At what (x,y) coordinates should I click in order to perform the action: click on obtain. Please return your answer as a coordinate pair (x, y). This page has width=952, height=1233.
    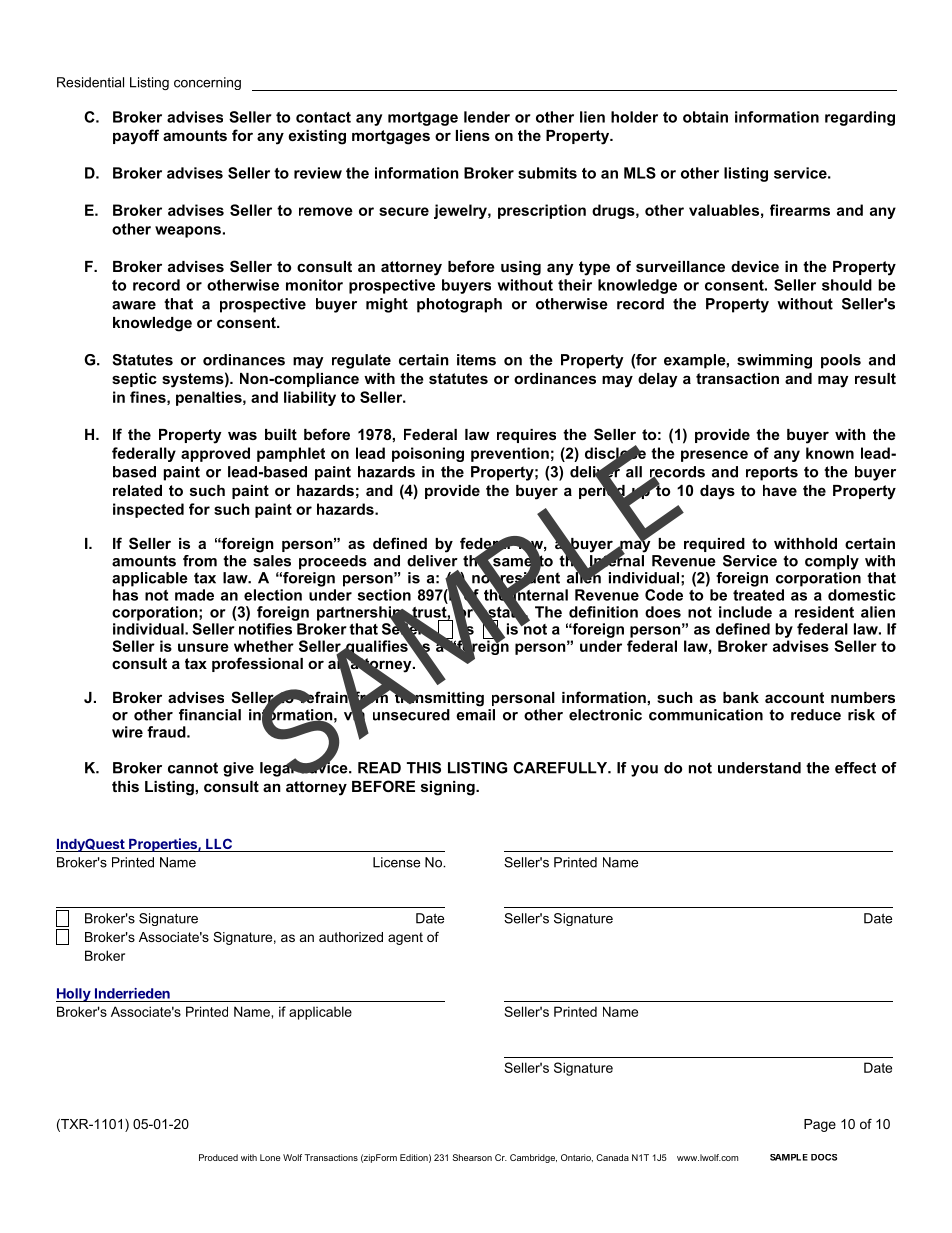
    Looking at the image, I should click on (705, 117).
